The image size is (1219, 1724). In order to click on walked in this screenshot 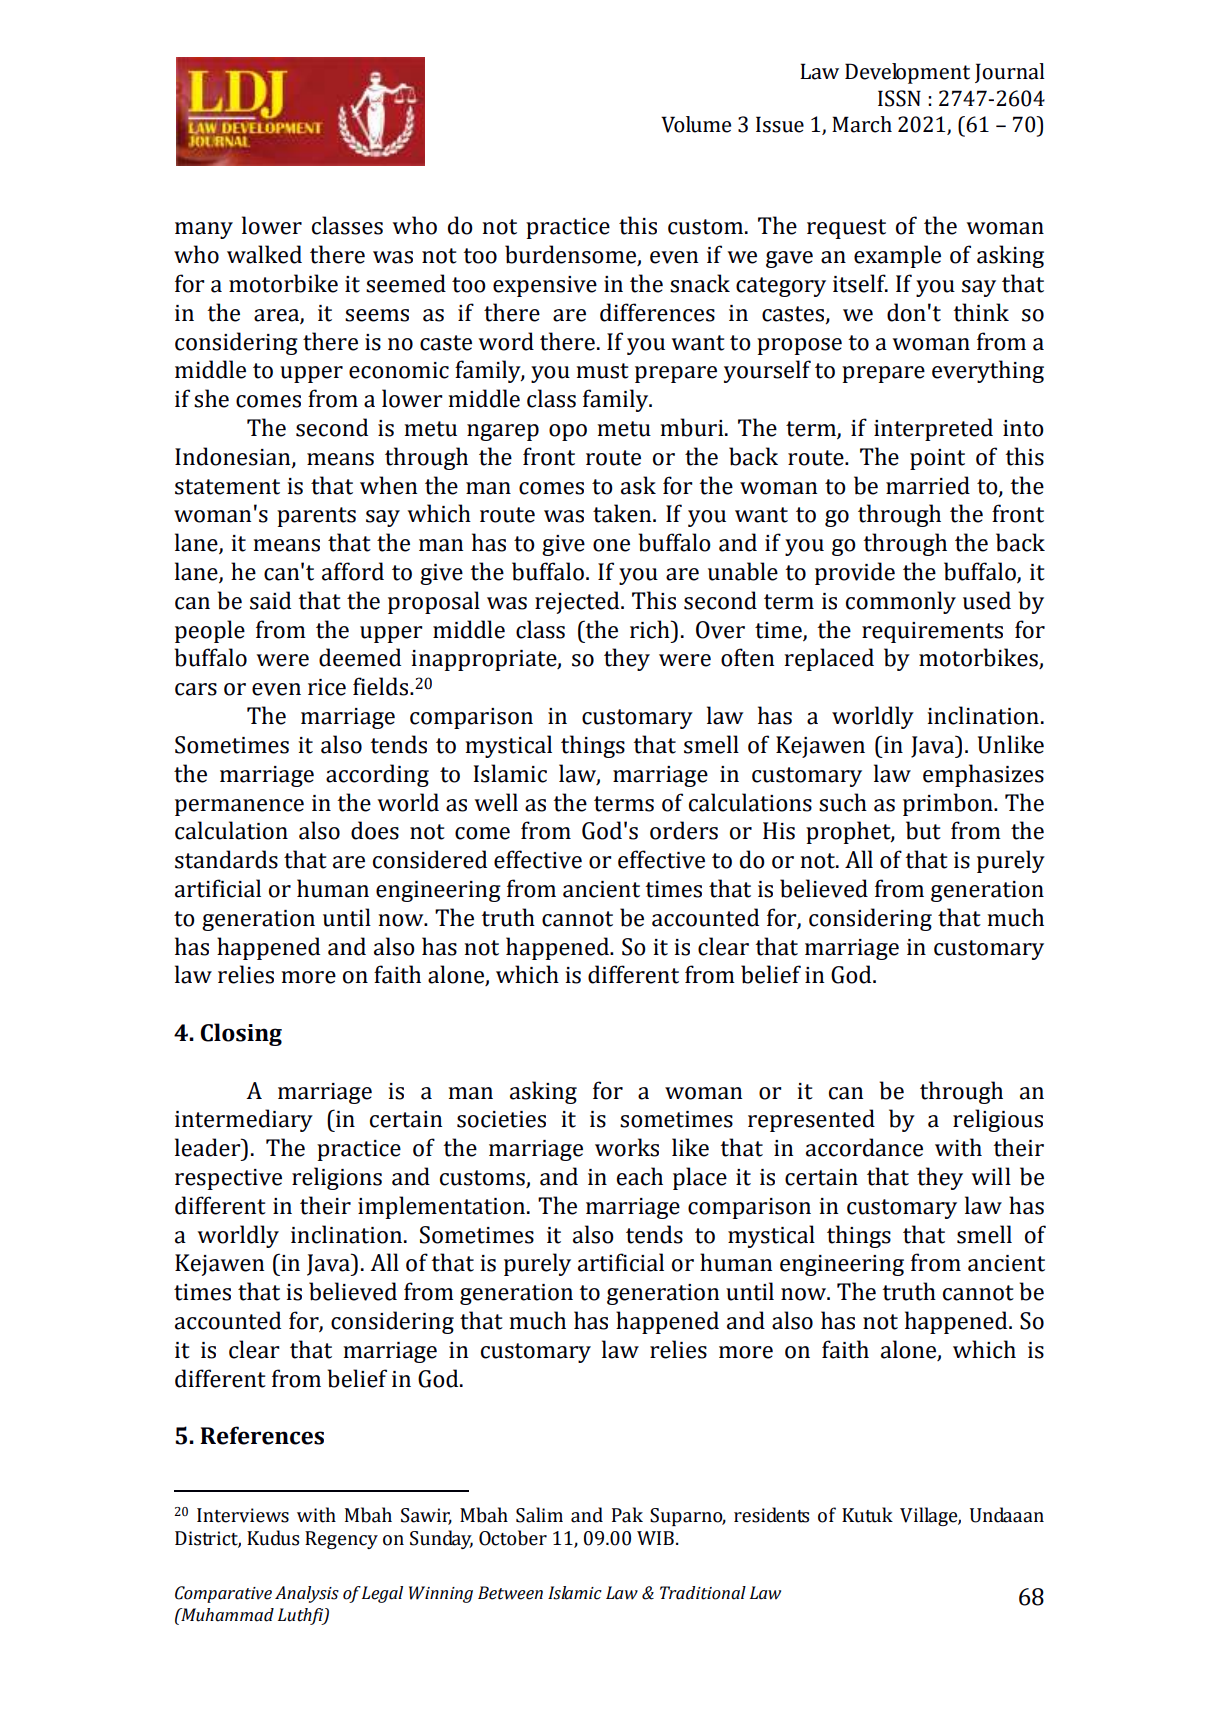, I will do `click(264, 254)`.
